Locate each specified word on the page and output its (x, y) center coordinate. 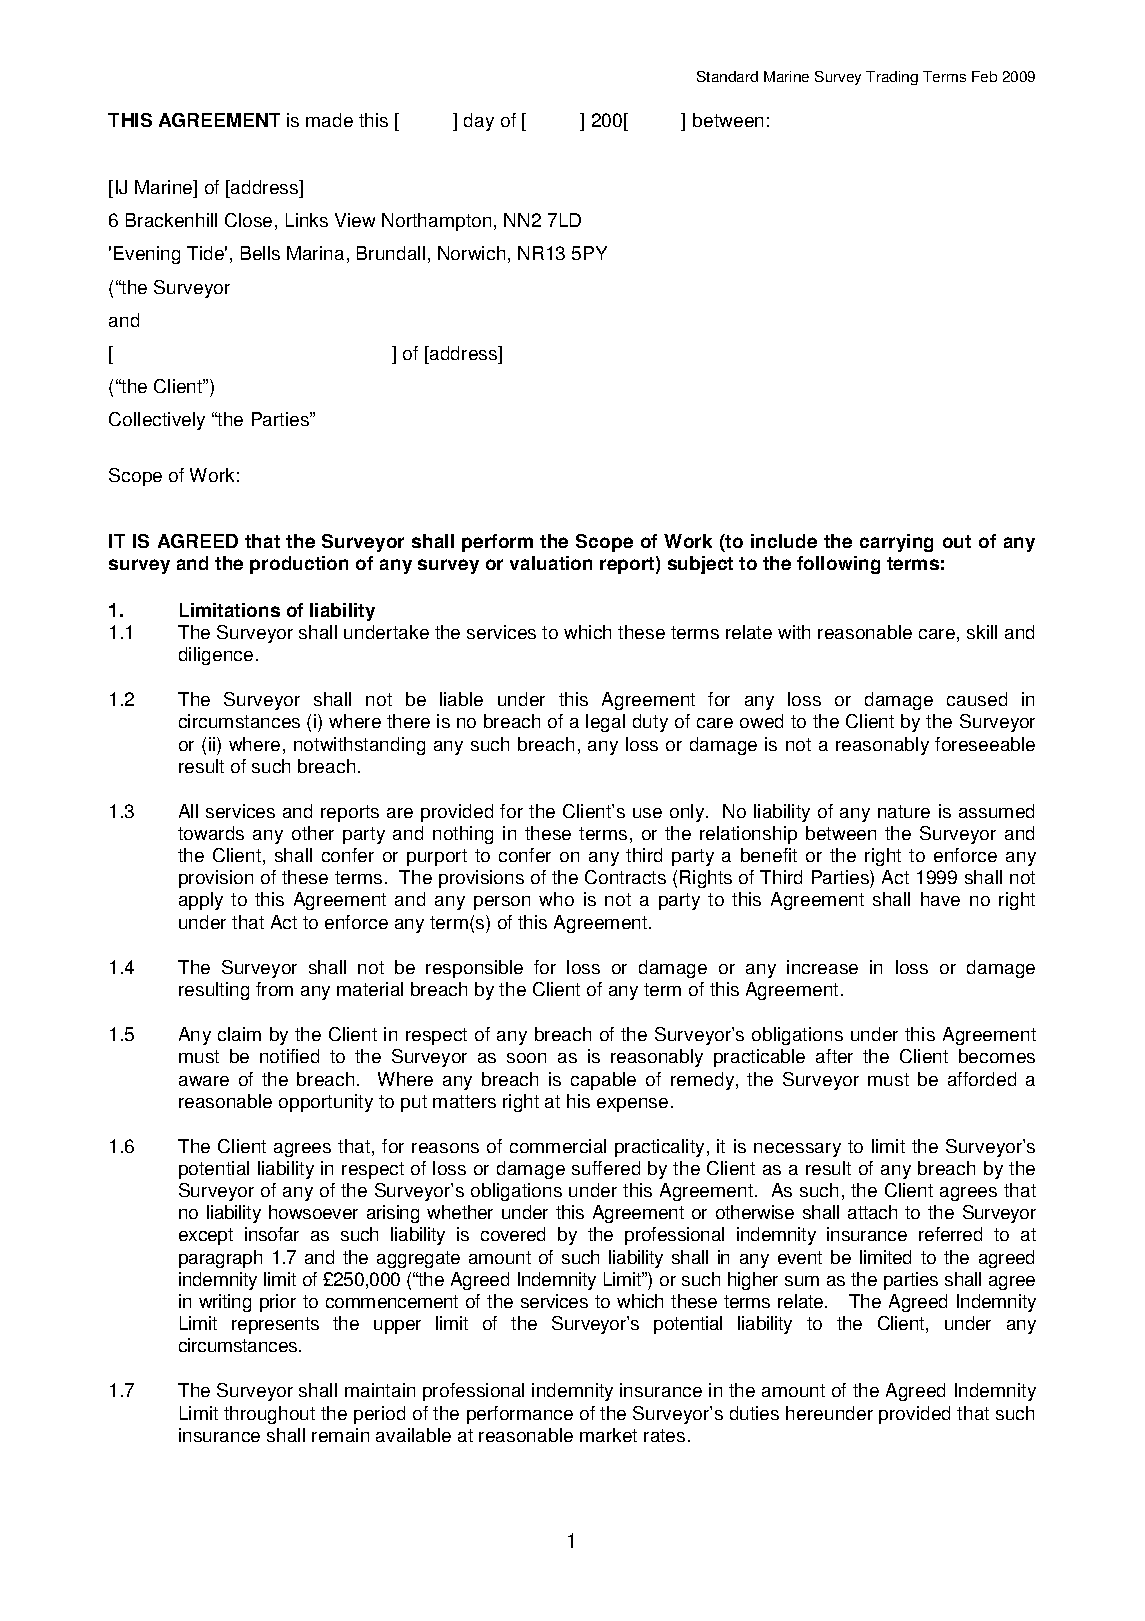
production (299, 565)
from (274, 989)
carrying (896, 543)
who (556, 899)
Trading (892, 78)
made (329, 120)
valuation (551, 563)
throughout (269, 1415)
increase (822, 967)
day (479, 122)
